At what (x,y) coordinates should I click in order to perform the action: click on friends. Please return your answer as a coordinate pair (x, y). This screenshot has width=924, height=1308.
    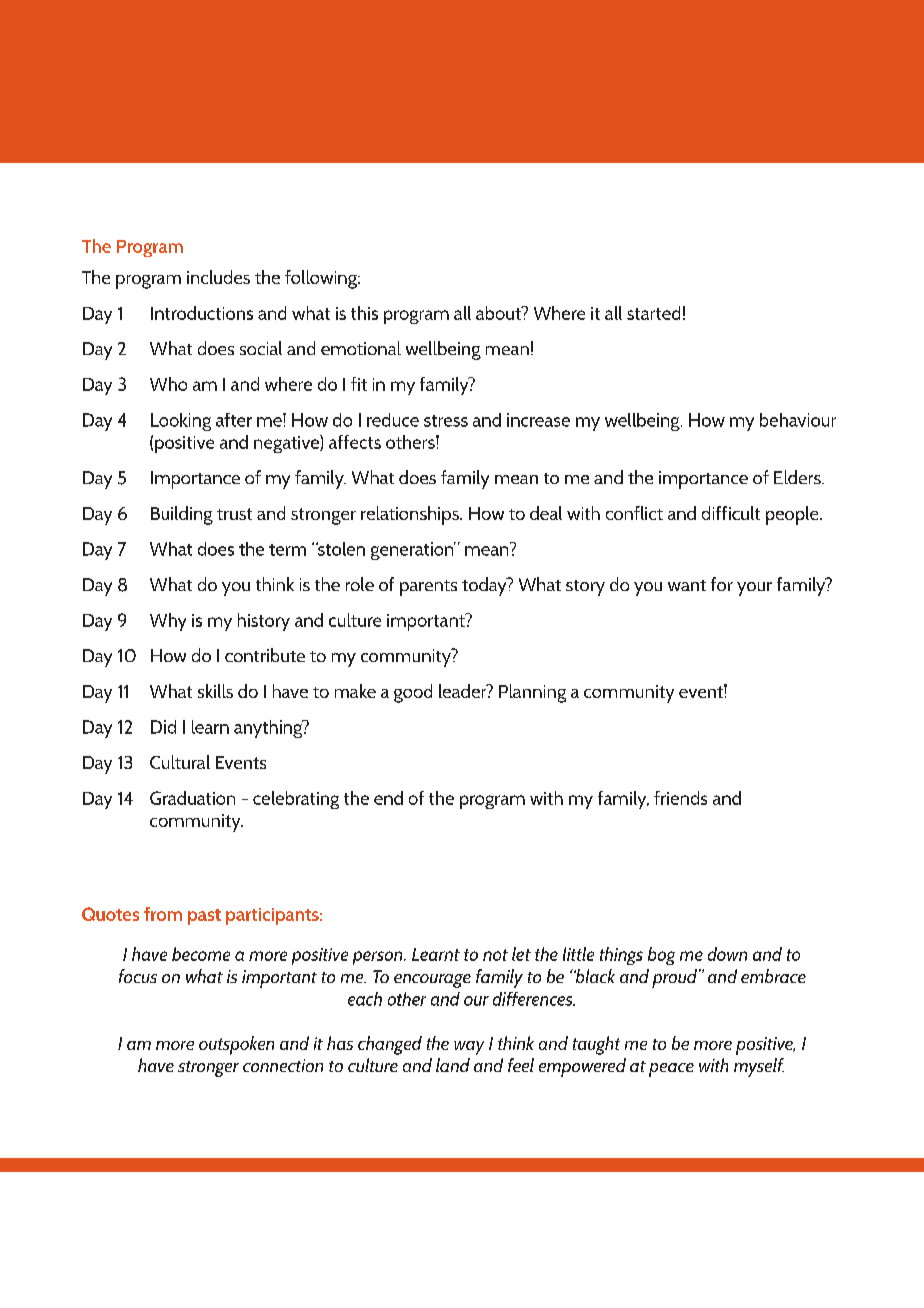
    Looking at the image, I should click on (680, 798).
